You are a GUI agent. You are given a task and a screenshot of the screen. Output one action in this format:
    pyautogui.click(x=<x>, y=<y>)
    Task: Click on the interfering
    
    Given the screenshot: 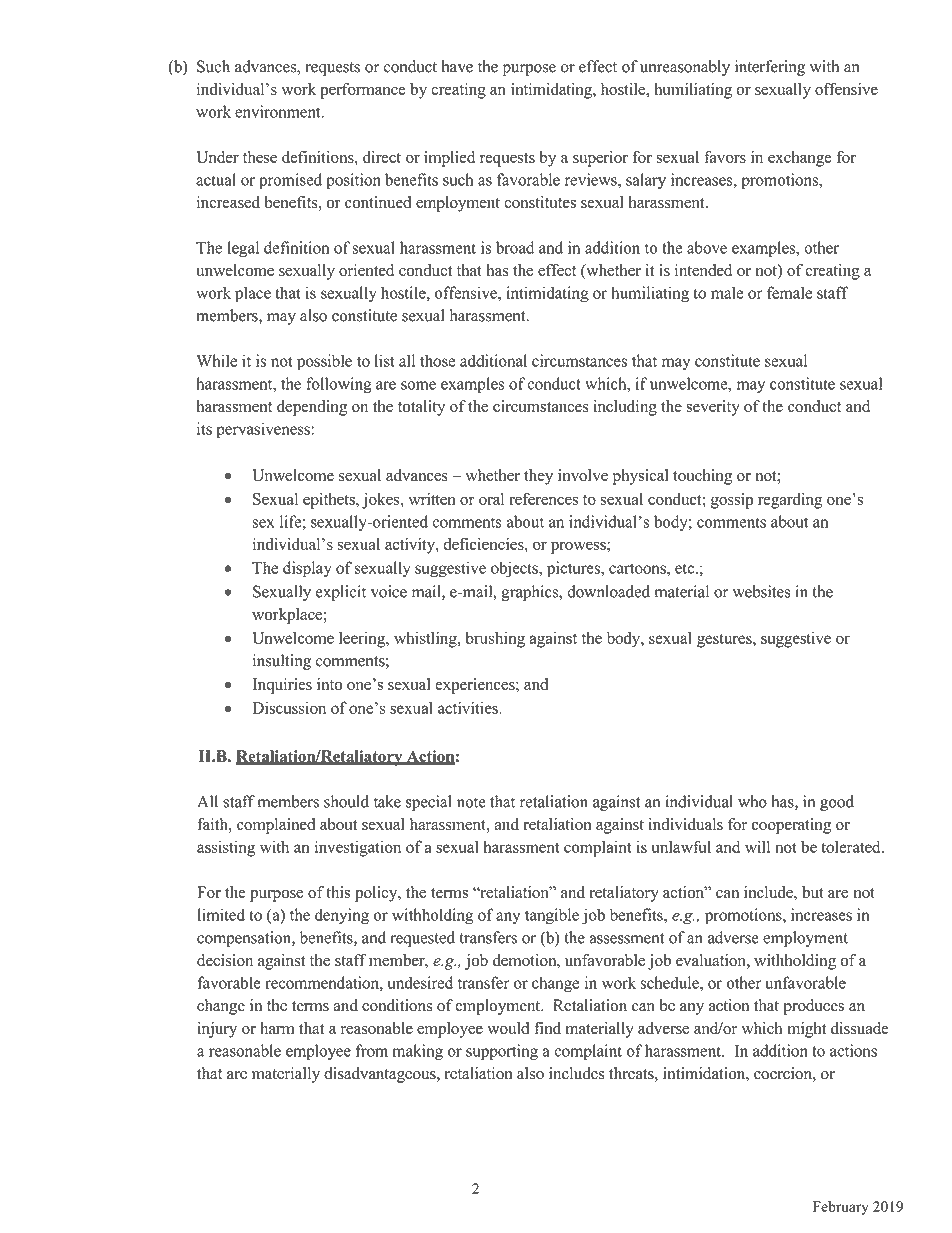 What is the action you would take?
    pyautogui.click(x=770, y=68)
